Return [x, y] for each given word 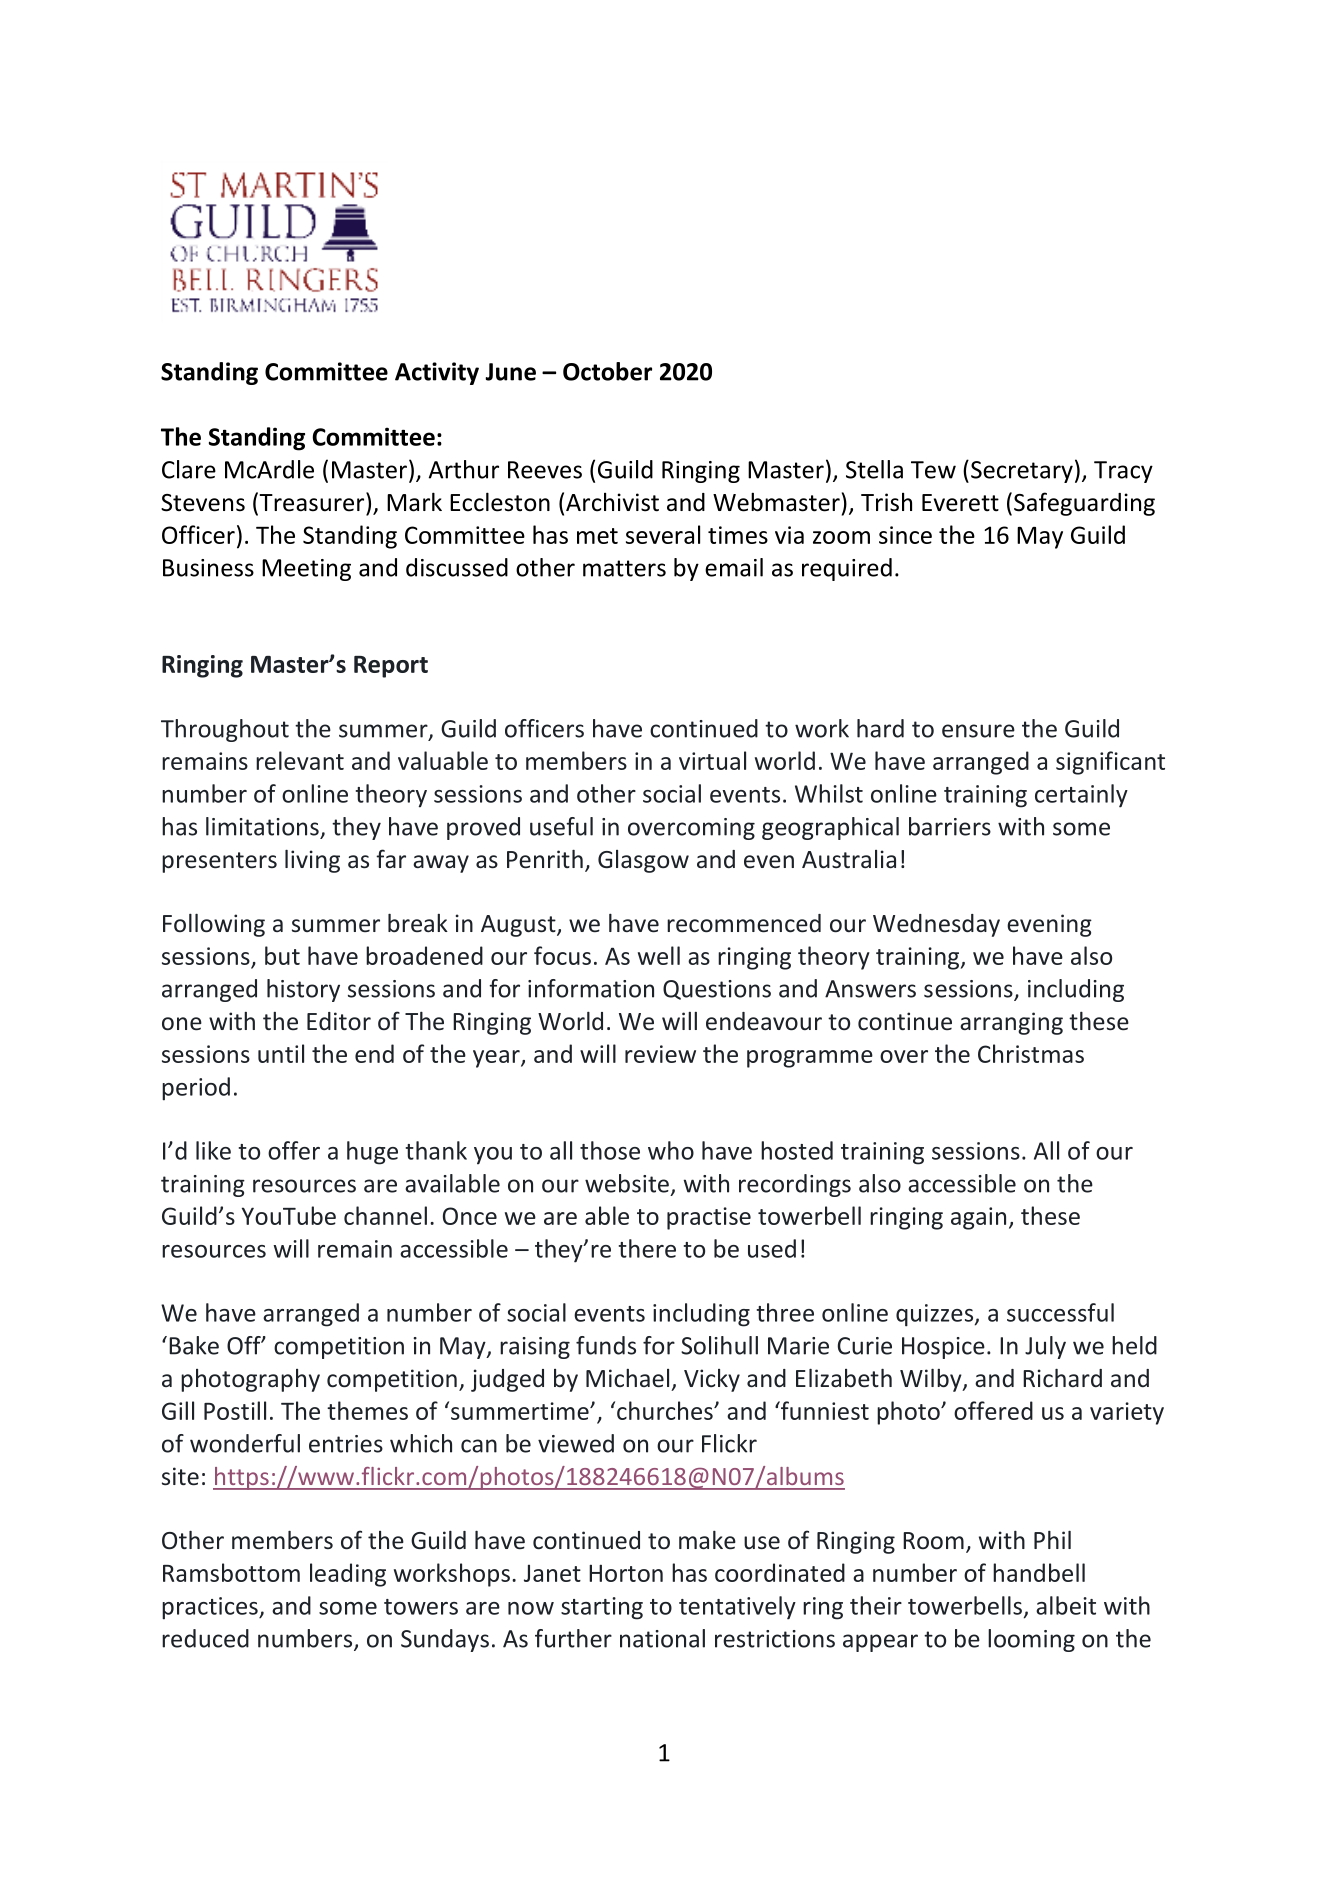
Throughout [225, 730]
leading [348, 1575]
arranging [1011, 1023]
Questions [717, 990]
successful [1060, 1312]
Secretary [1022, 472]
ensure [978, 731]
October [607, 371]
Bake [194, 1345]
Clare [189, 469]
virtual [712, 760]
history [303, 990]
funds [606, 1345]
